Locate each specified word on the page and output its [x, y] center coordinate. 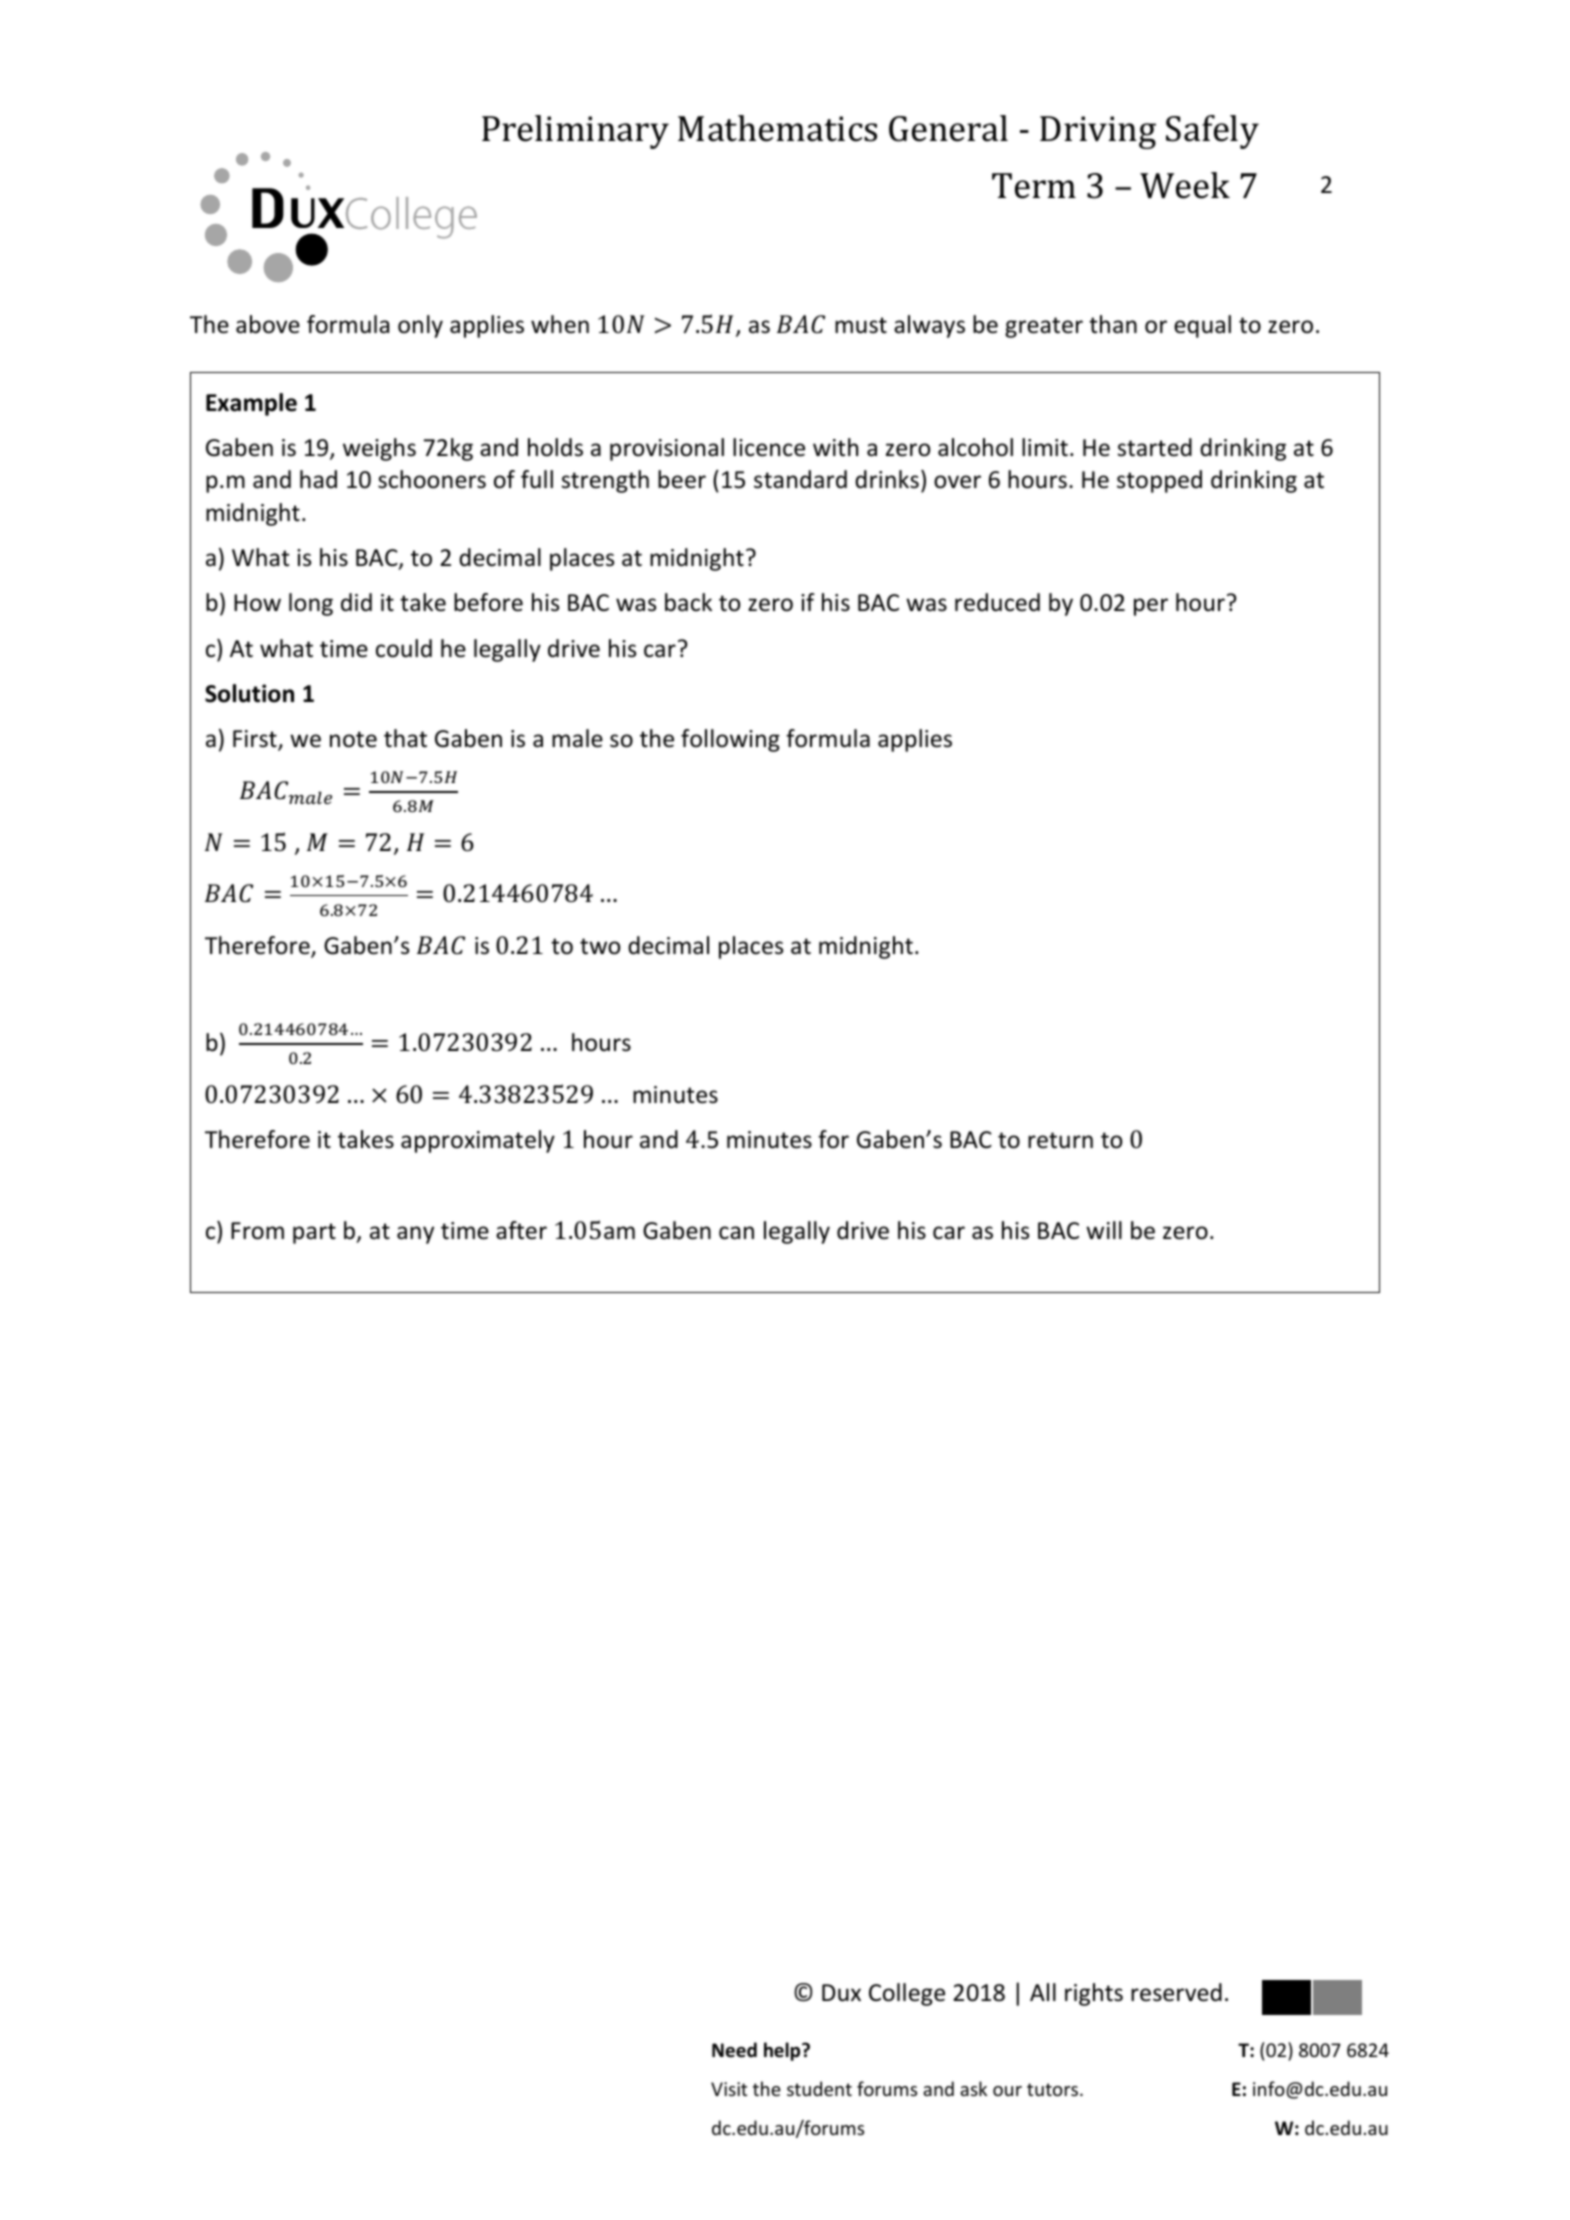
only [420, 326]
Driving [1098, 132]
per [1151, 607]
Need [734, 2050]
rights [1094, 1994]
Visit [729, 2089]
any [415, 1235]
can [736, 1233]
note [353, 739]
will [1104, 1230]
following [730, 740]
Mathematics [777, 128]
